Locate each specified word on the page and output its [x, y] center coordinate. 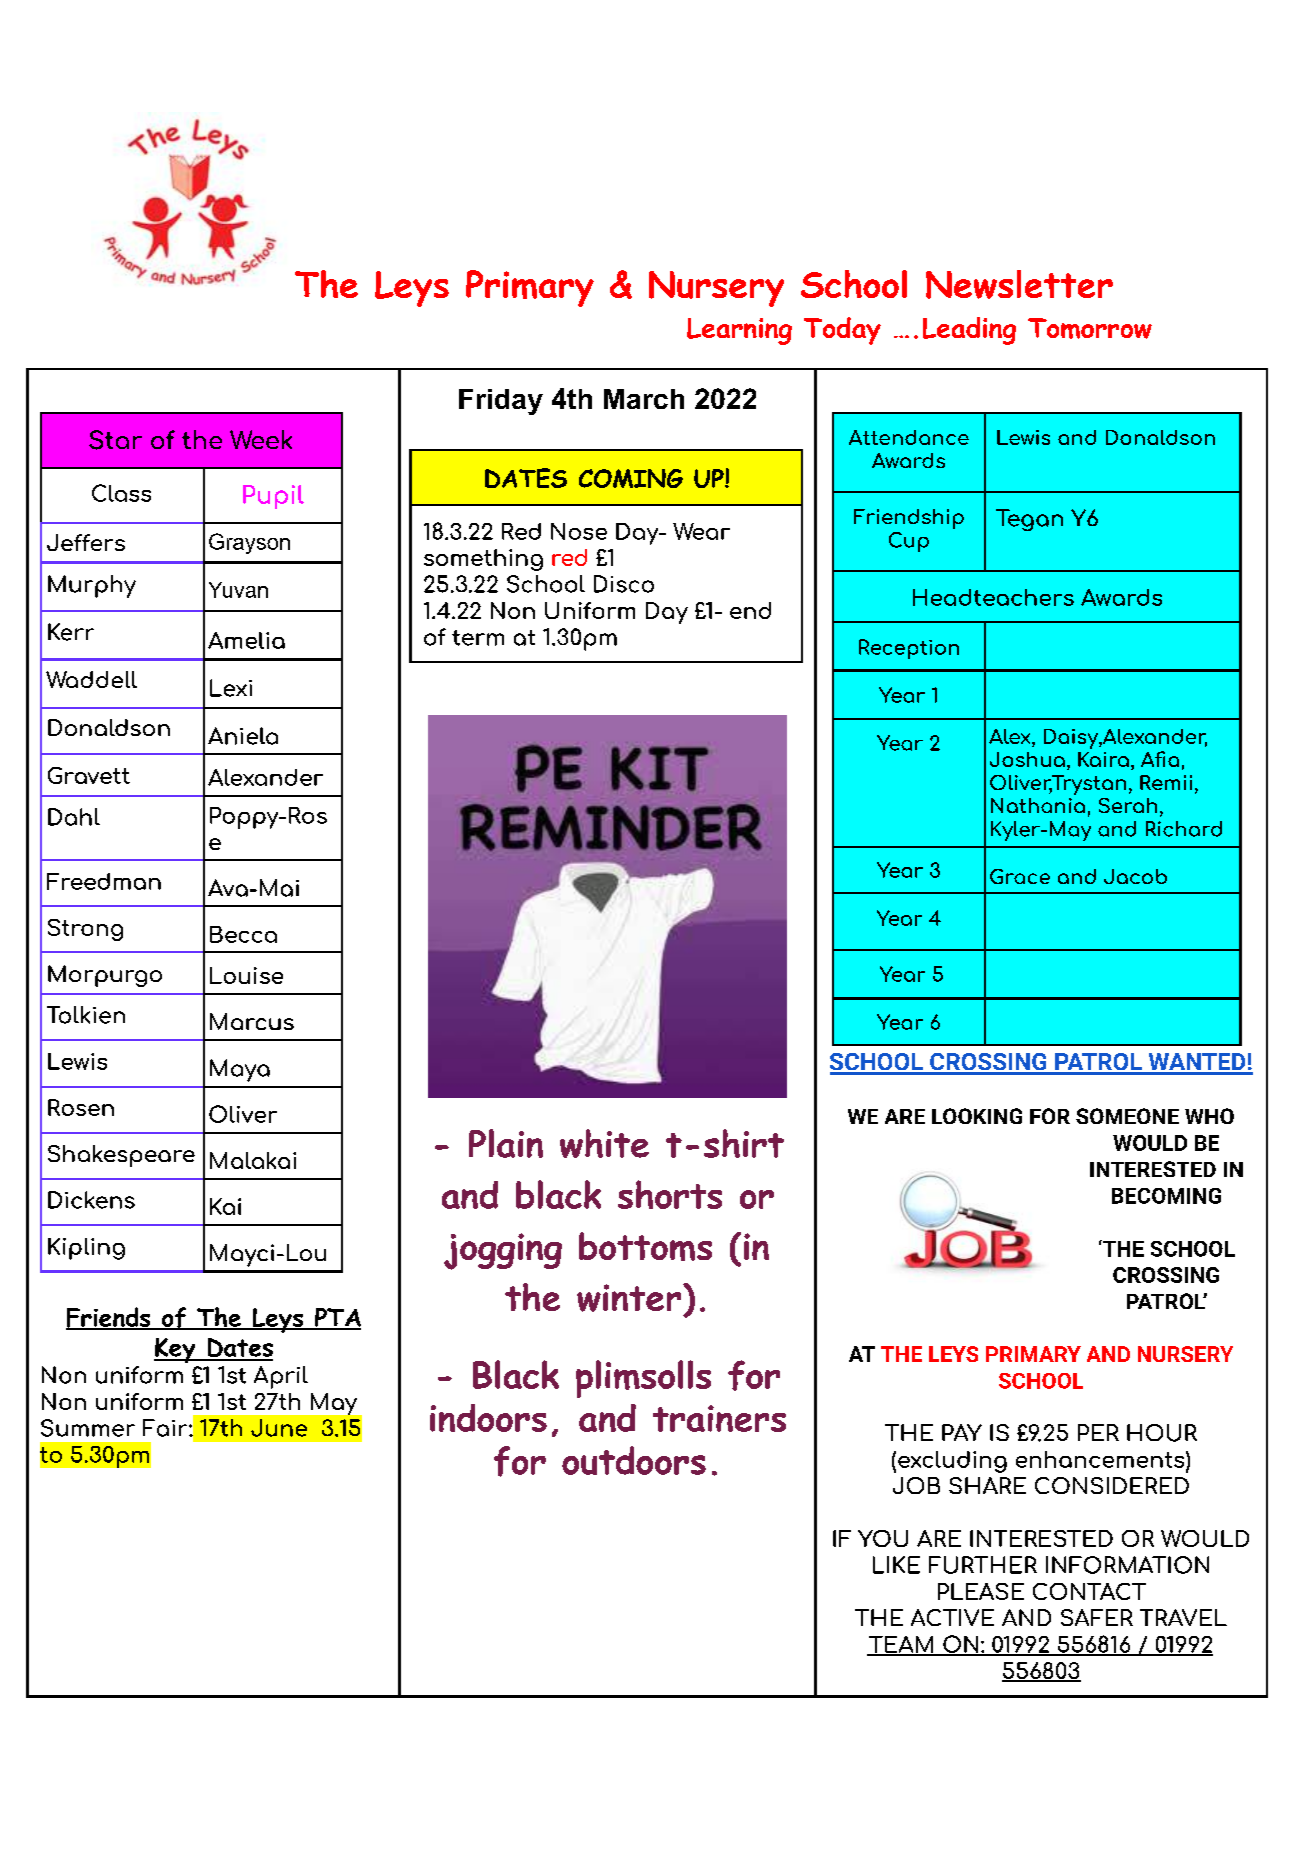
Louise [246, 975]
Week [261, 439]
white [604, 1143]
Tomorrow [1090, 328]
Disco [624, 584]
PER [1098, 1432]
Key [176, 1350]
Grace [1020, 876]
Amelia [246, 640]
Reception [909, 649]
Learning [739, 331]
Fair [166, 1428]
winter [630, 1298]
